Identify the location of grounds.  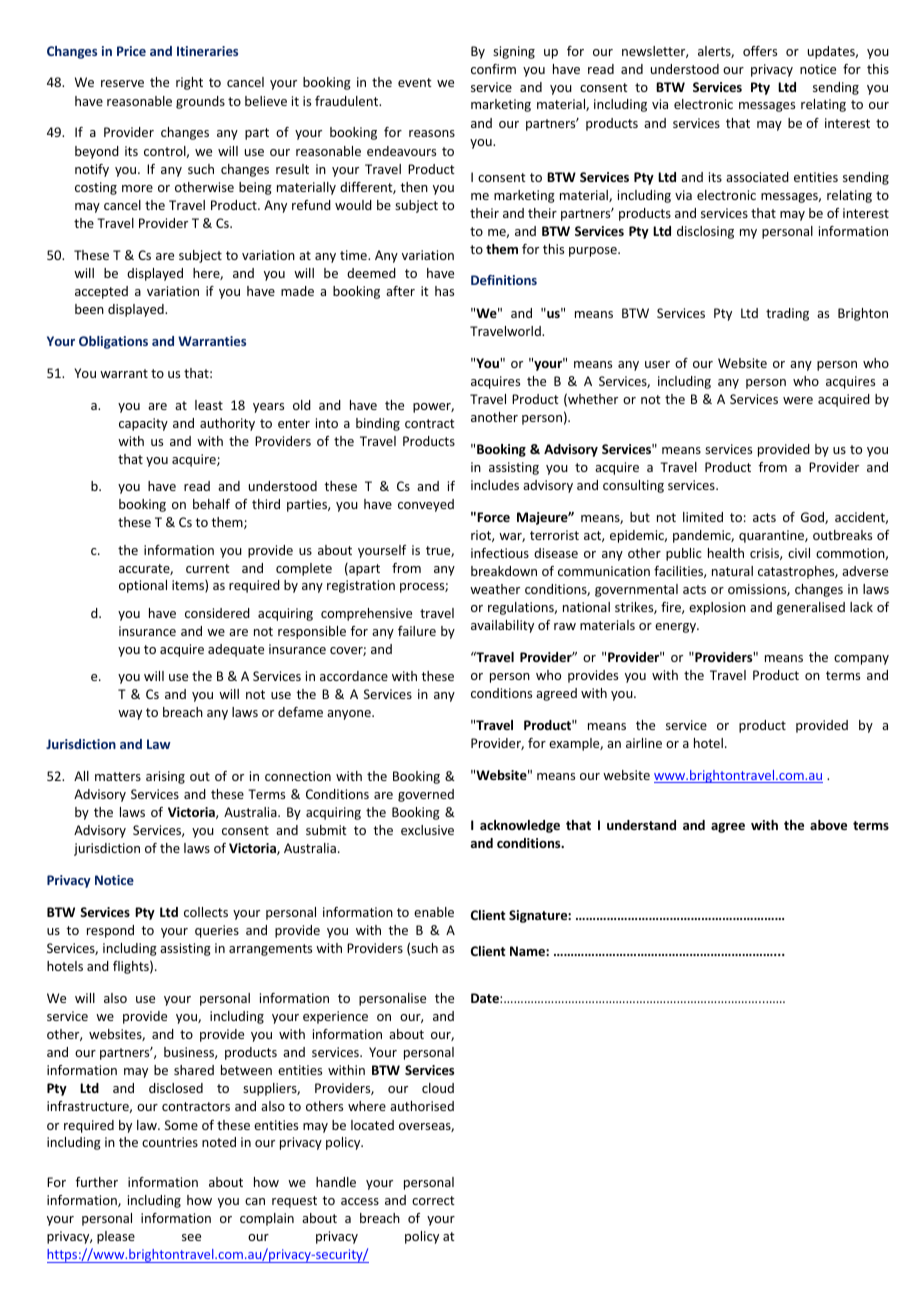
(200, 102).
